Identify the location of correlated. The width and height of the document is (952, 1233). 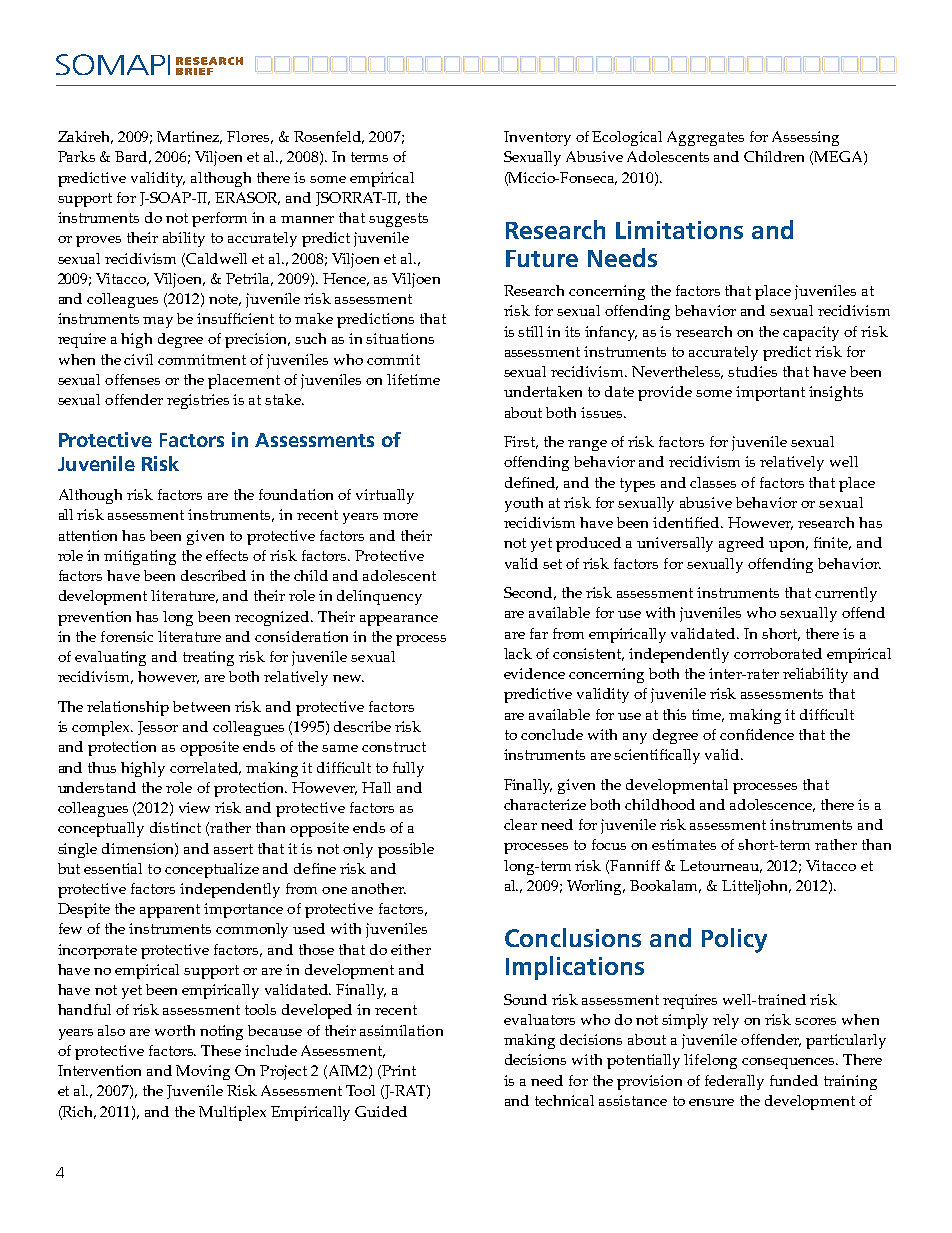
(205, 768).
